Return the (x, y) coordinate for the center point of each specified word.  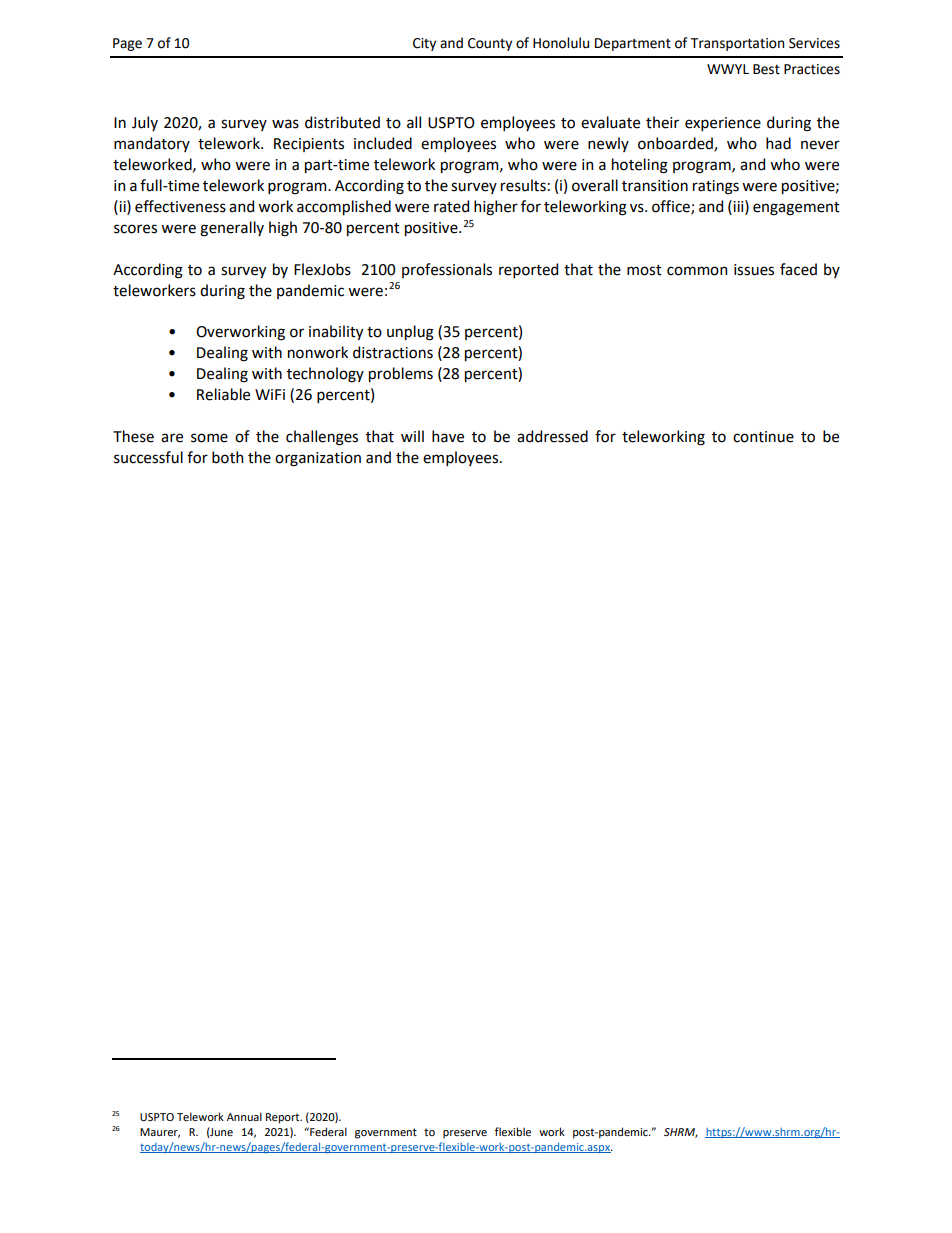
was (285, 124)
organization (318, 459)
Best (766, 69)
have (448, 436)
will (412, 436)
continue (763, 437)
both (227, 457)
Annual (244, 1116)
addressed (552, 436)
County (490, 44)
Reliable (223, 394)
